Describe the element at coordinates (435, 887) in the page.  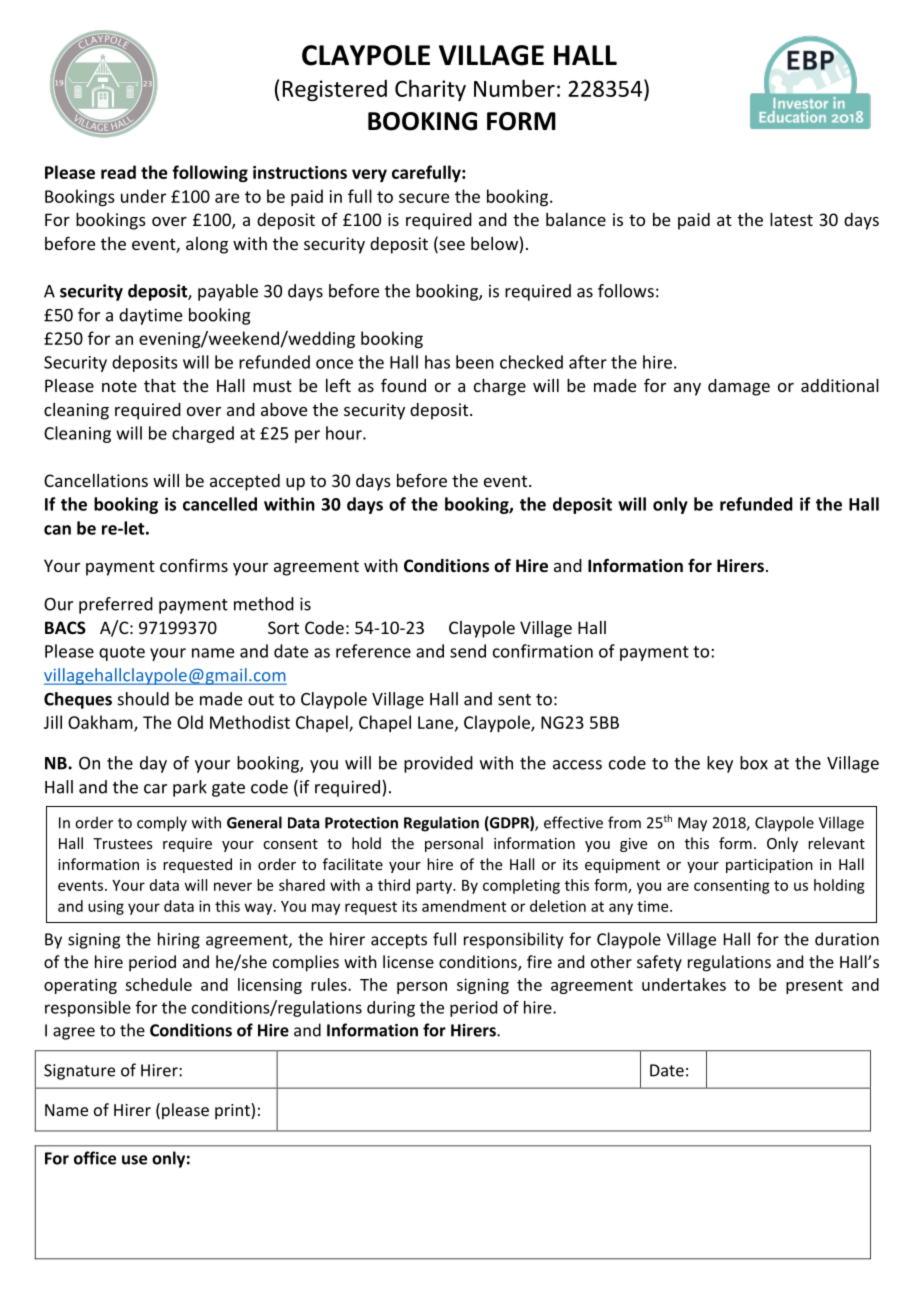
I see `party` at that location.
